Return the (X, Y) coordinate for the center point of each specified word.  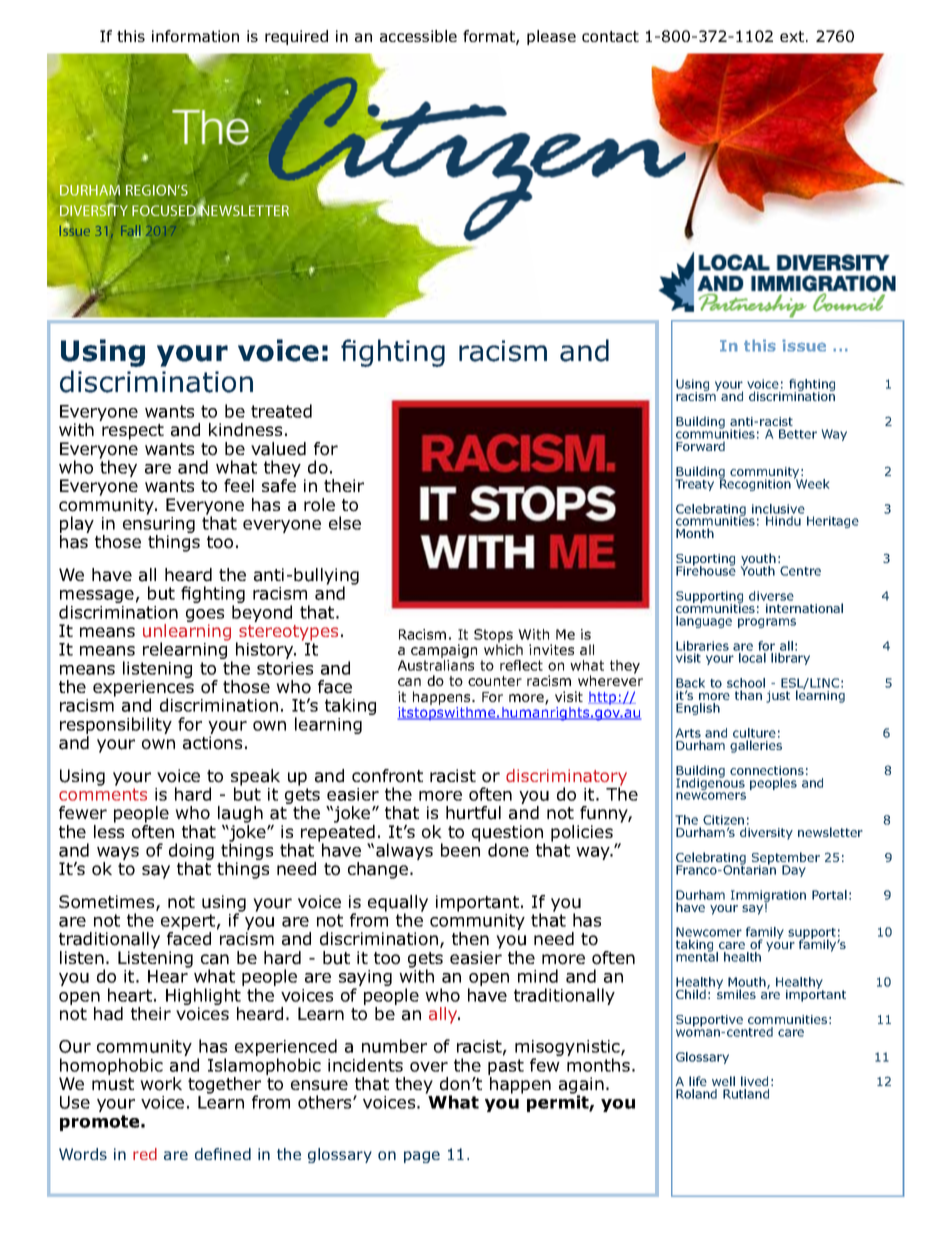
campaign (444, 652)
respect (133, 432)
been (460, 849)
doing (191, 853)
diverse (771, 596)
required (296, 37)
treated (281, 411)
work (161, 1084)
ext (793, 36)
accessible (418, 36)
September (786, 859)
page (422, 1157)
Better (798, 434)
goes (205, 617)
